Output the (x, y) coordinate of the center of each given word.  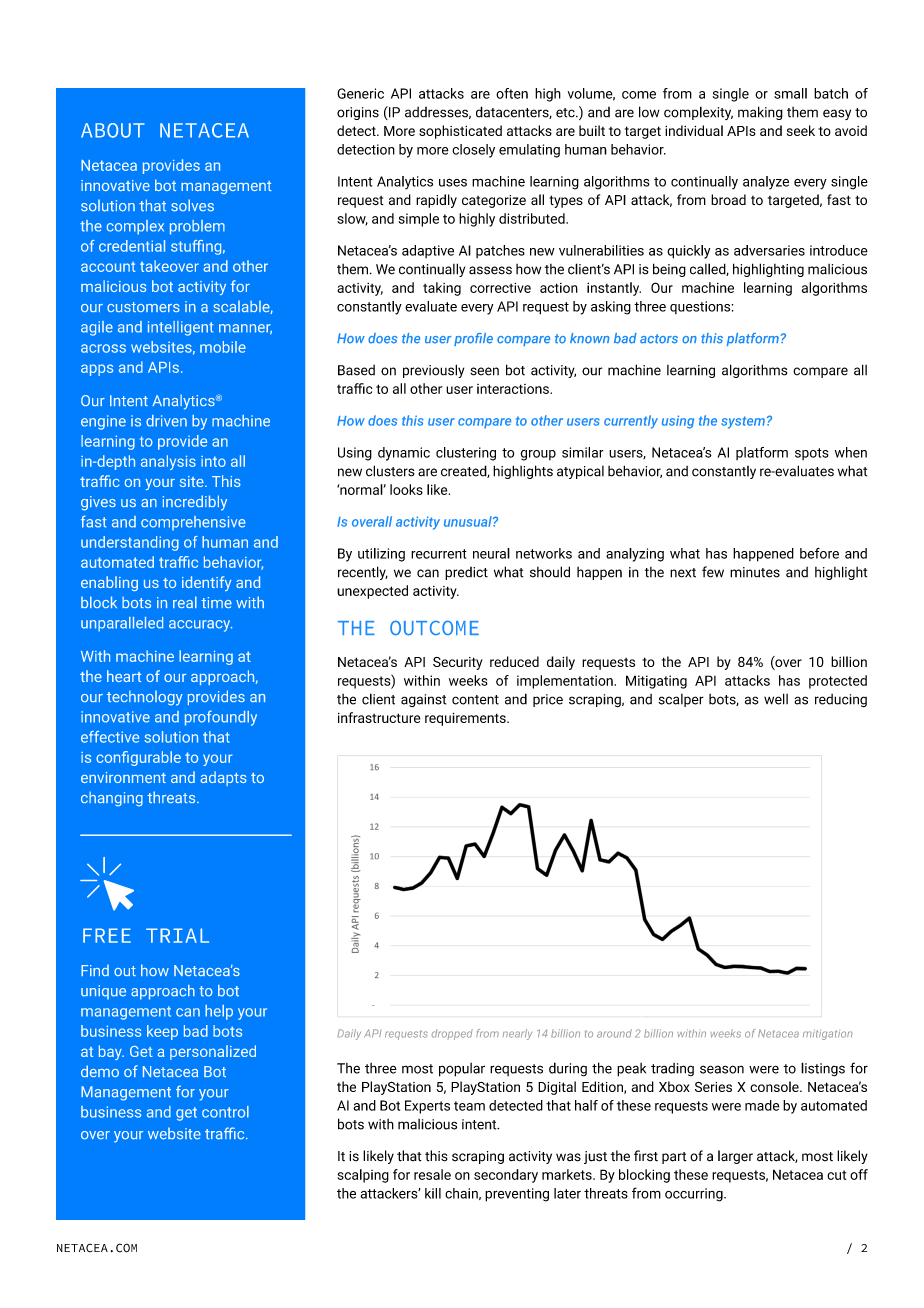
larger (735, 1157)
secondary (506, 1176)
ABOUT (112, 130)
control (225, 1112)
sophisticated (460, 132)
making (760, 113)
